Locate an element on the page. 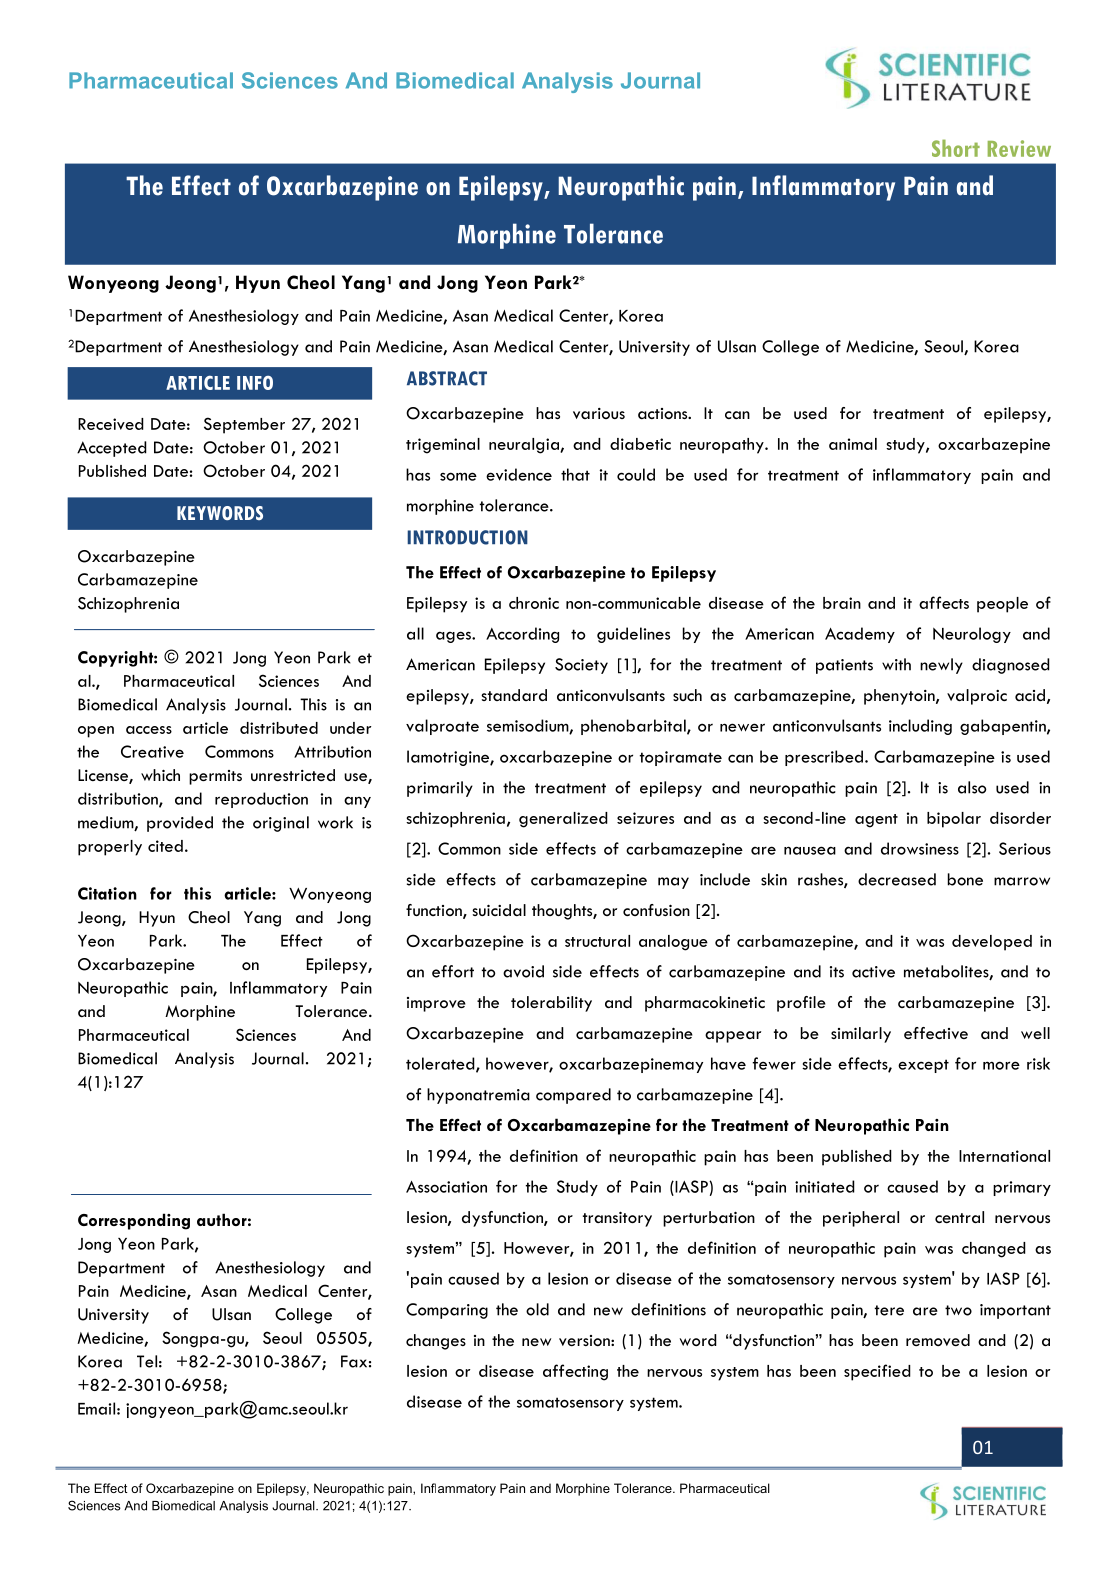 The image size is (1119, 1583). active is located at coordinates (873, 972).
